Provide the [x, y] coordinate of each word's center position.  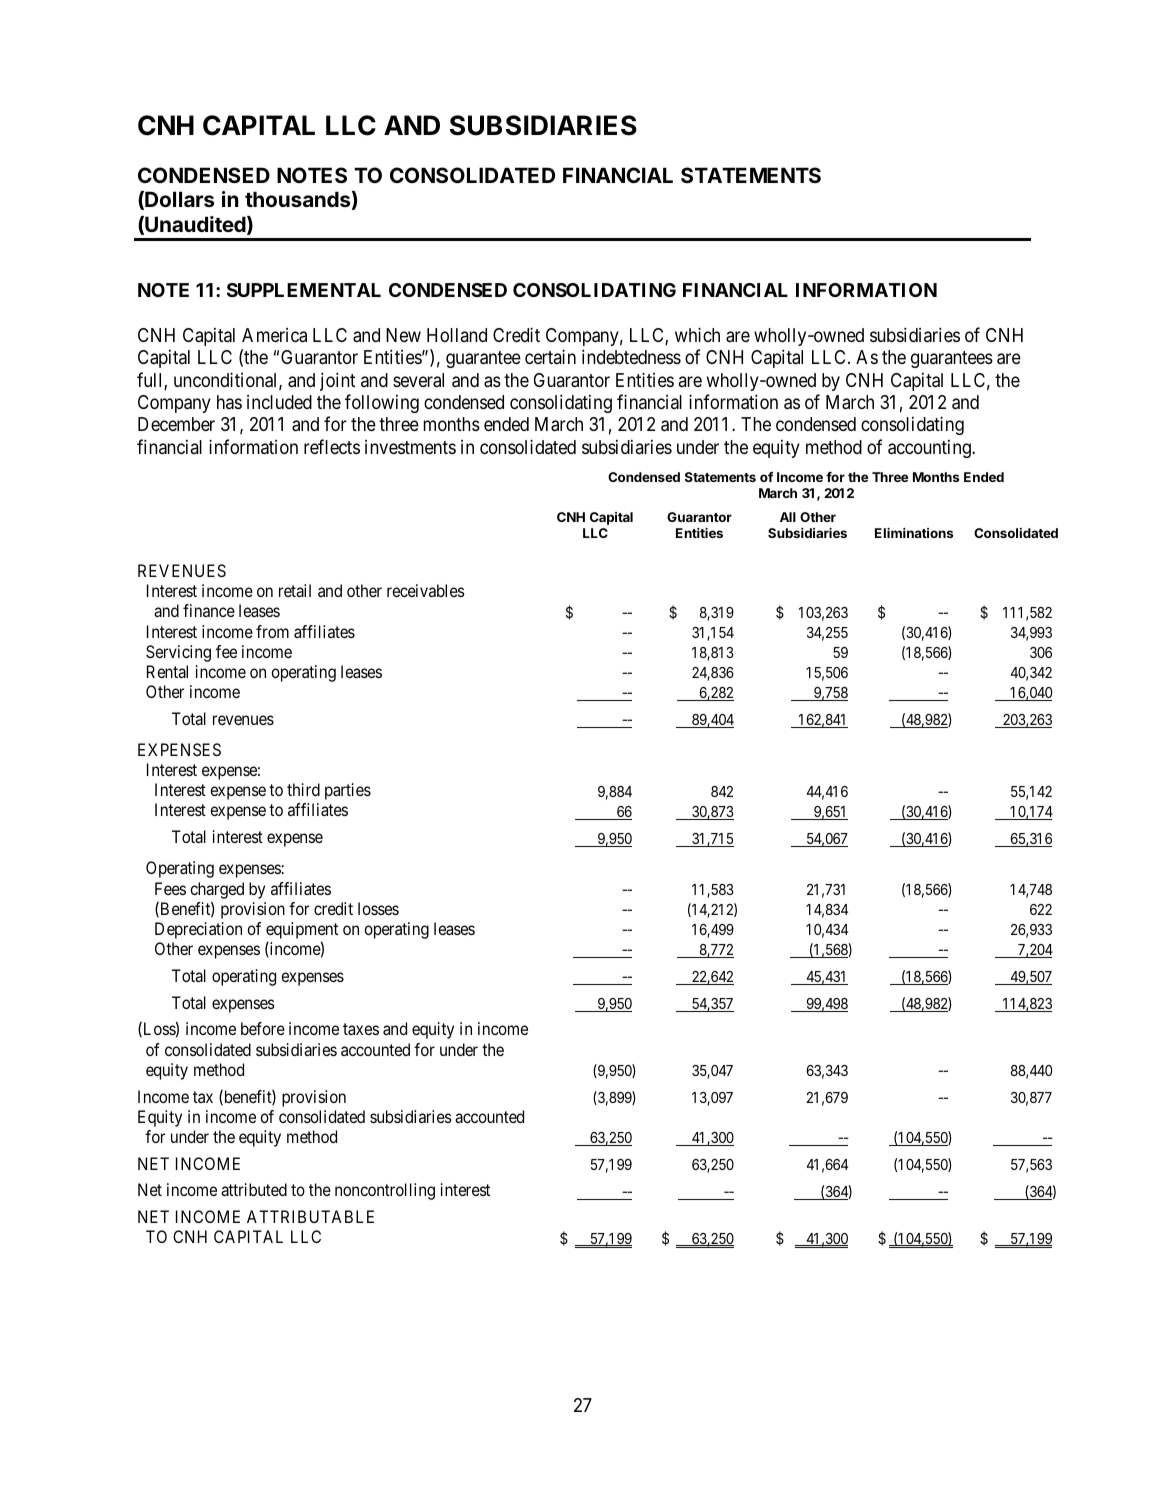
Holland [457, 335]
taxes [361, 1029]
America [274, 335]
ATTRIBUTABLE [310, 1216]
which [697, 334]
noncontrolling [385, 1191]
